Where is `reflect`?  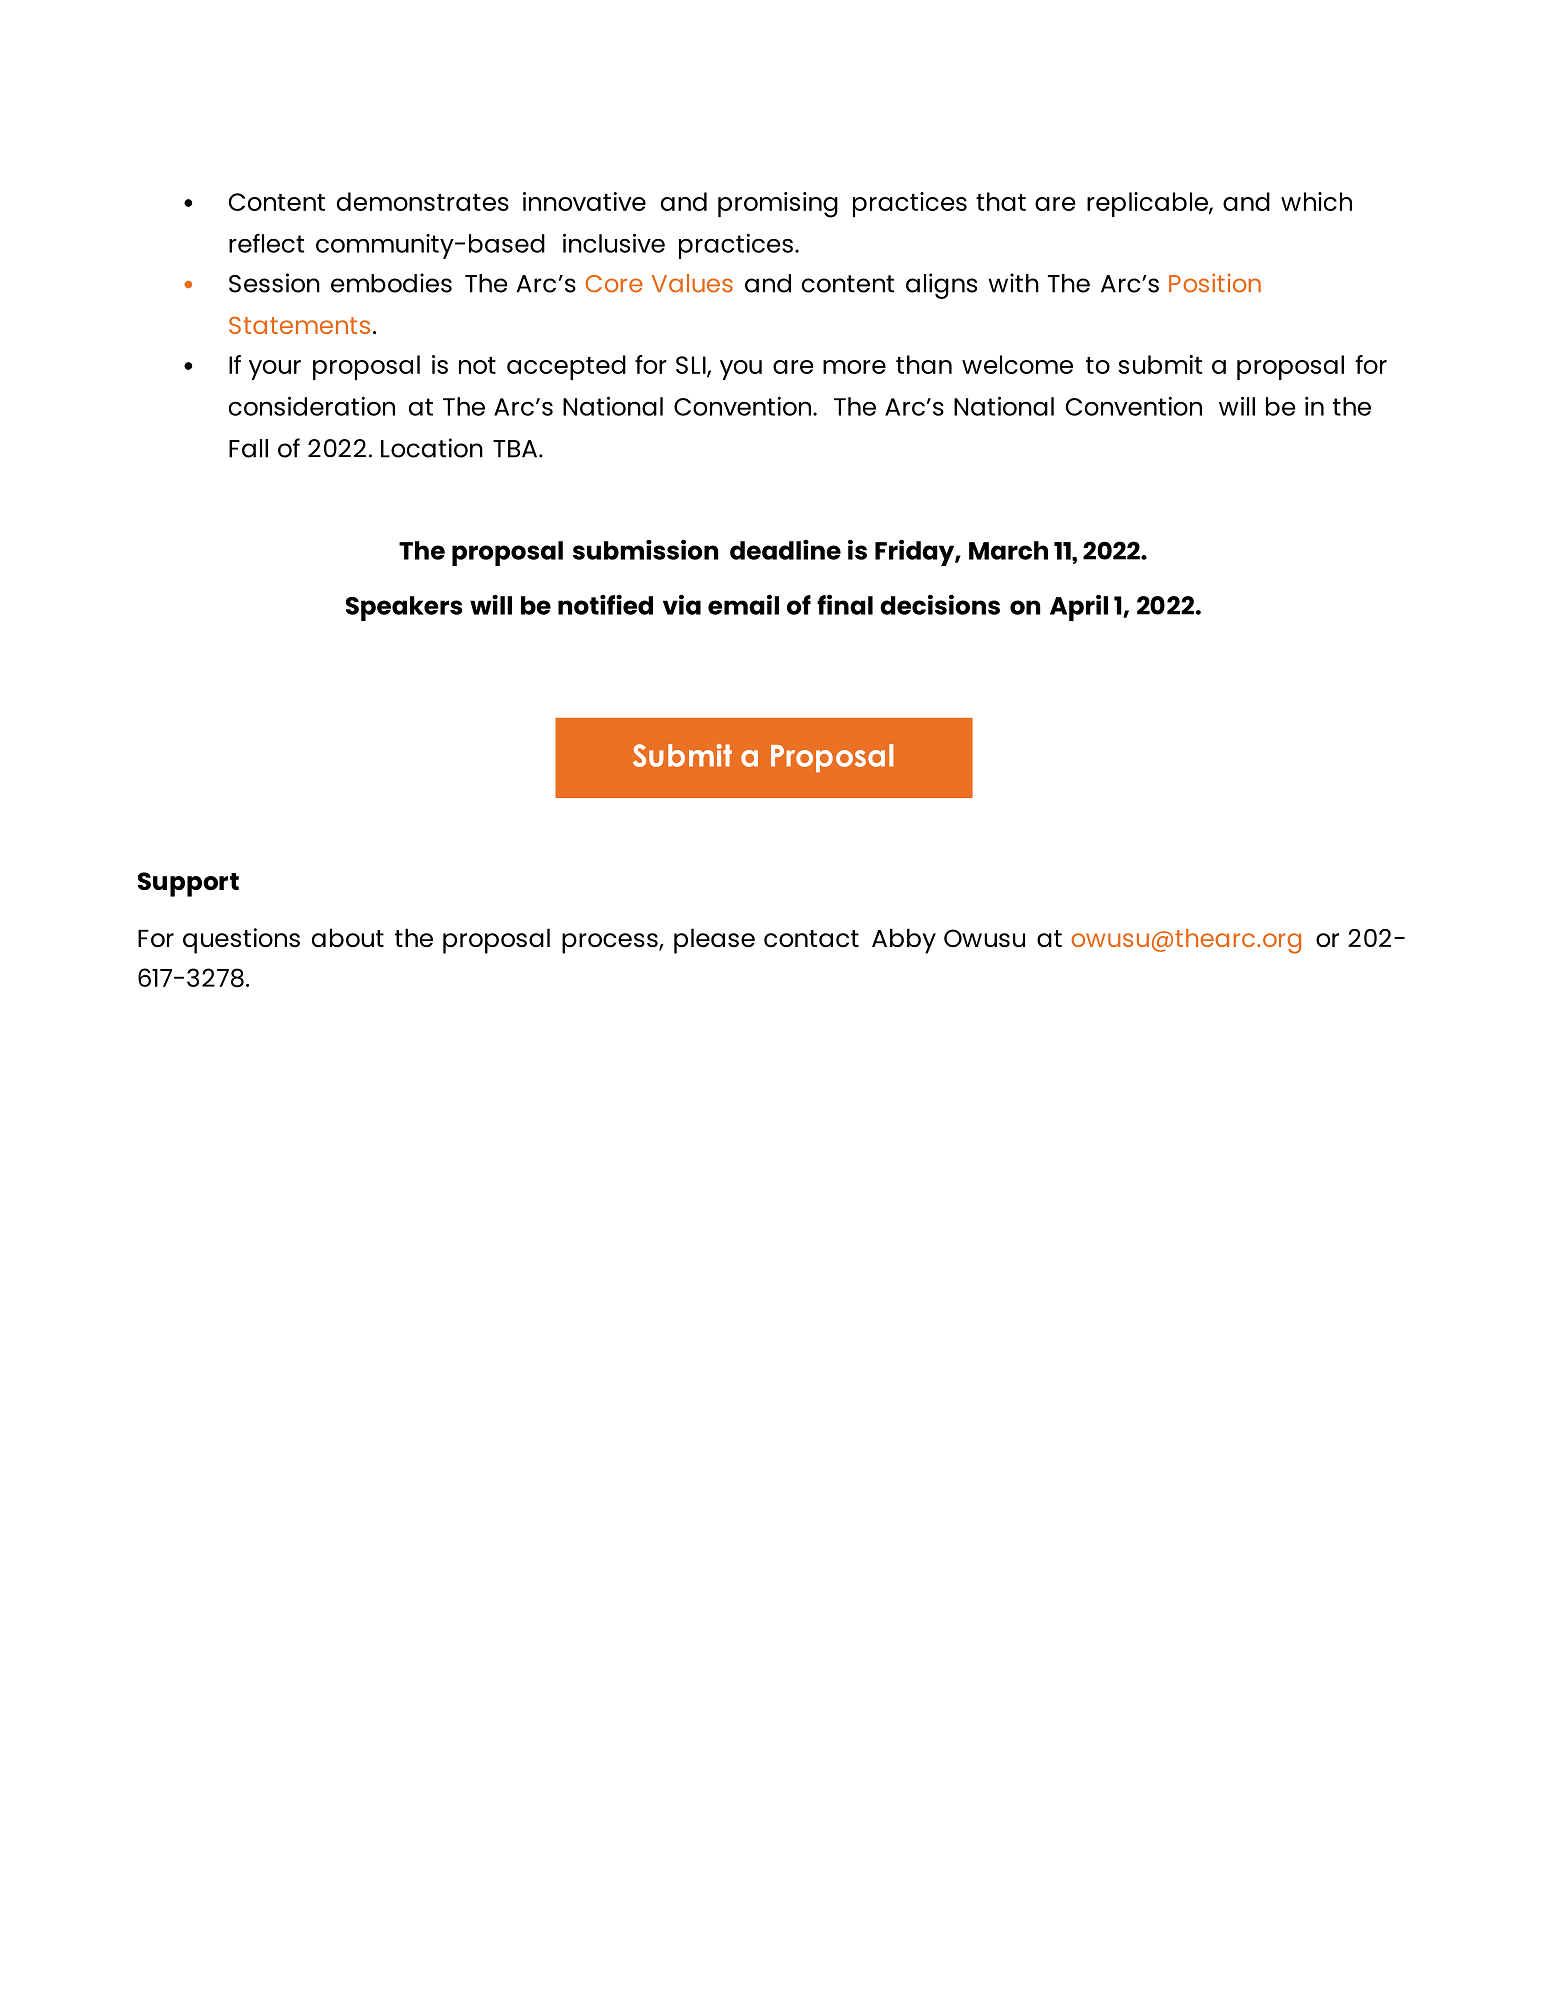
reflect is located at coordinates (266, 243).
